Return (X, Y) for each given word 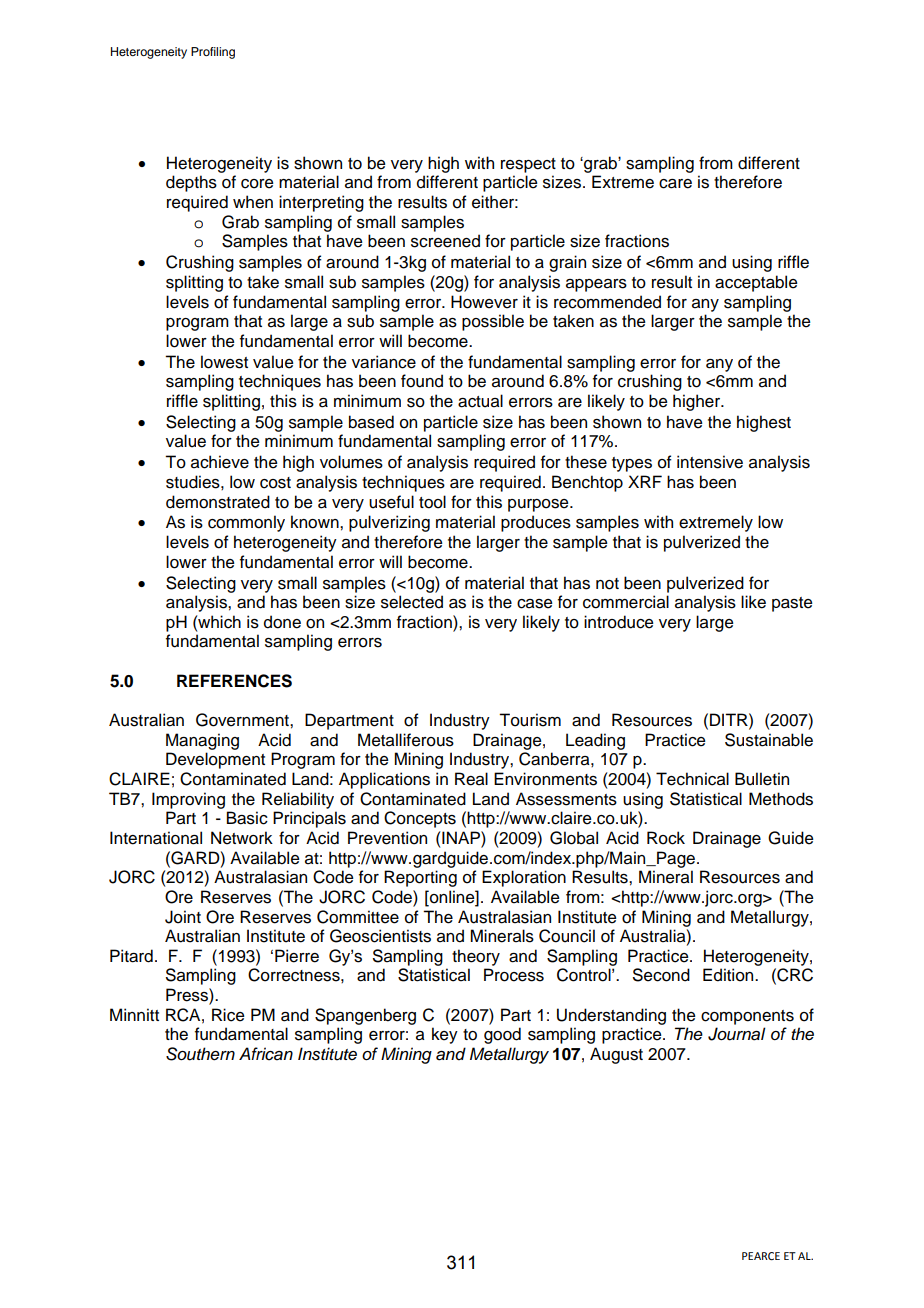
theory (476, 957)
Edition (729, 975)
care (675, 184)
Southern (200, 1054)
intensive (710, 462)
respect (528, 165)
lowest (224, 362)
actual (480, 401)
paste (792, 604)
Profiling (213, 53)
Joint (183, 917)
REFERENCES (234, 681)
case (535, 604)
